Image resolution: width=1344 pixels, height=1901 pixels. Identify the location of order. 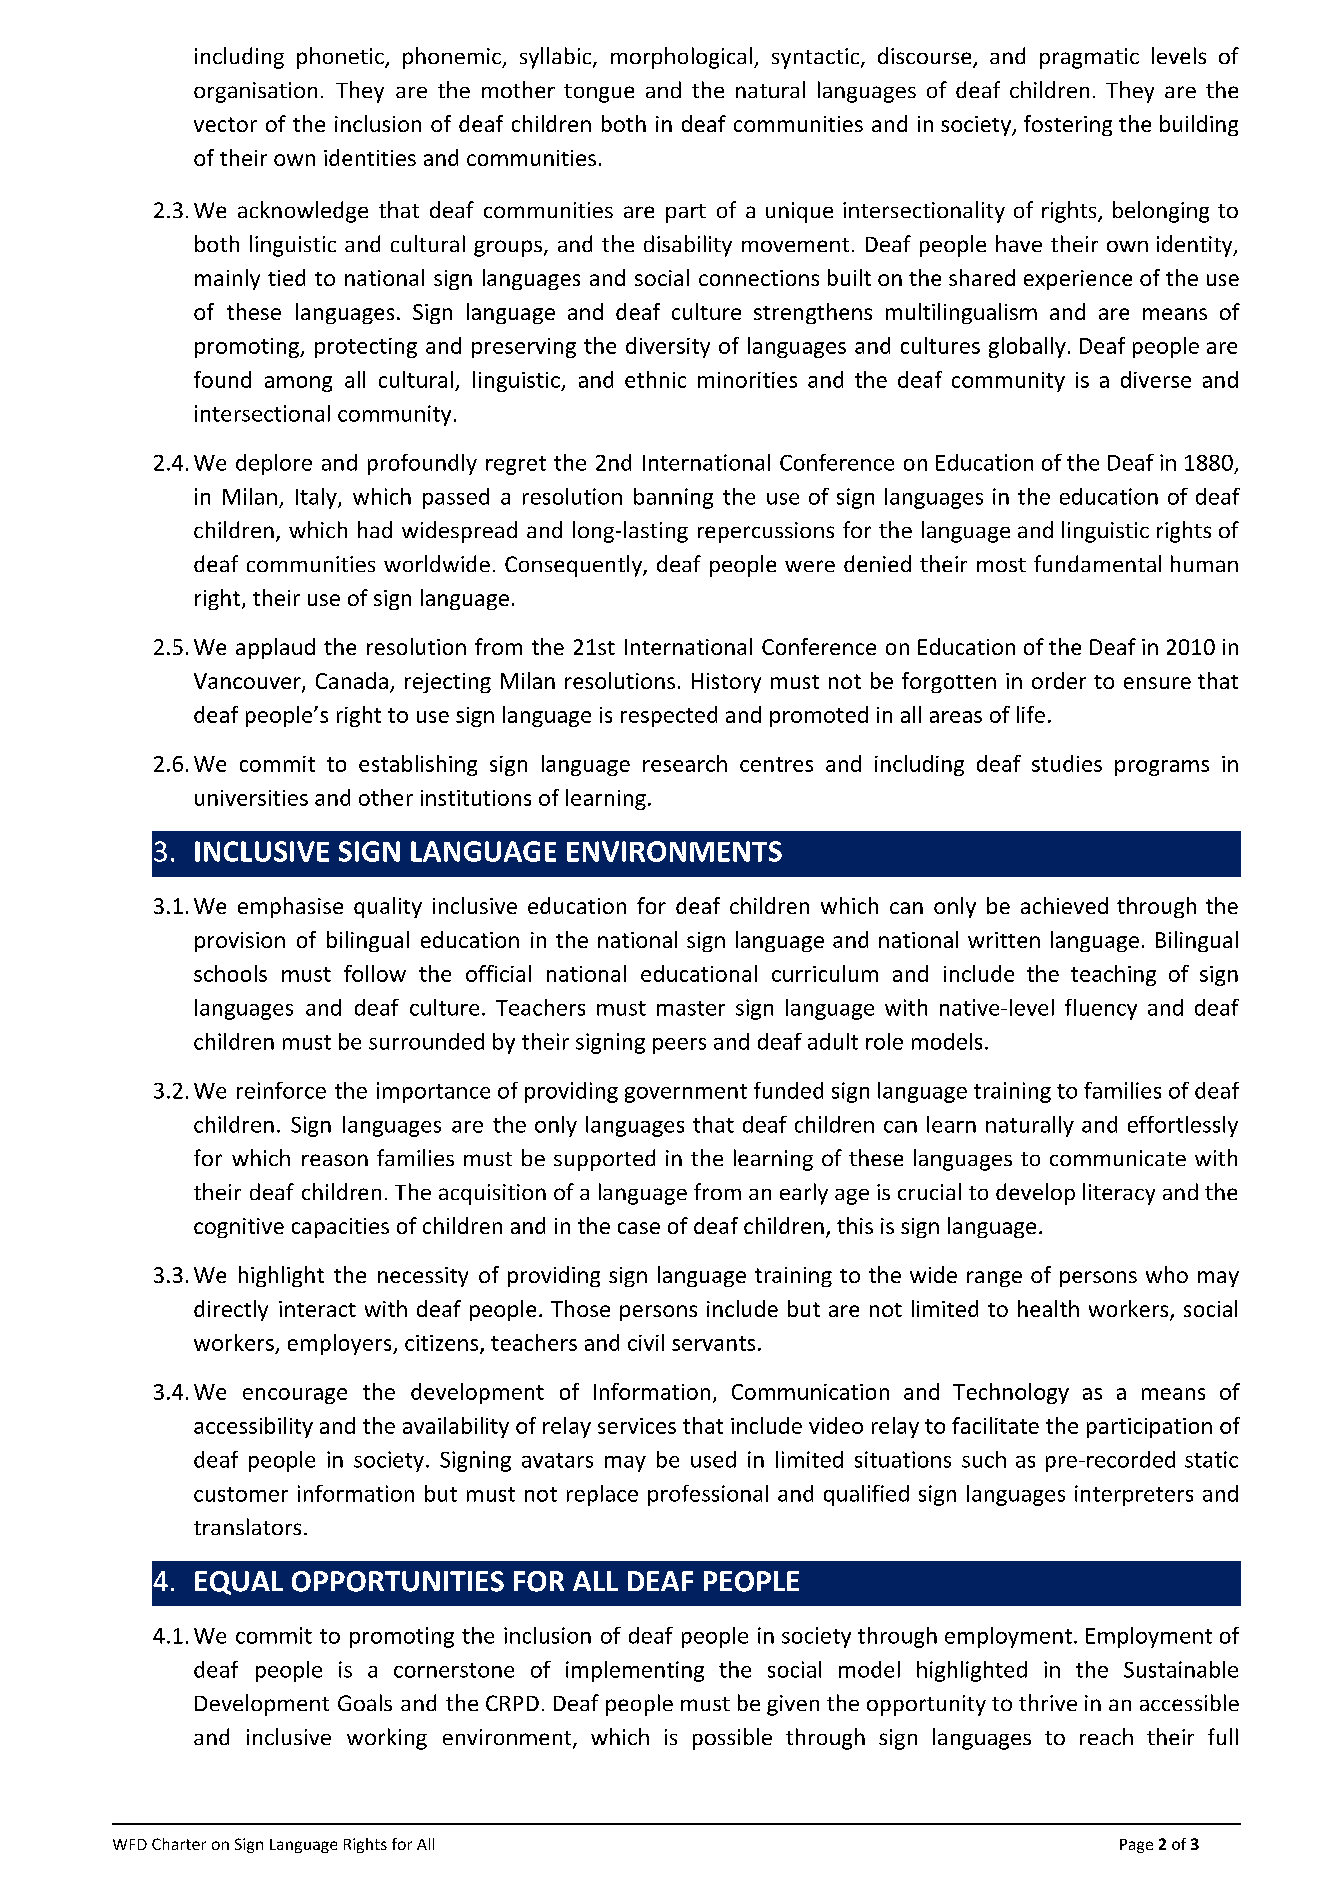
(1059, 680).
